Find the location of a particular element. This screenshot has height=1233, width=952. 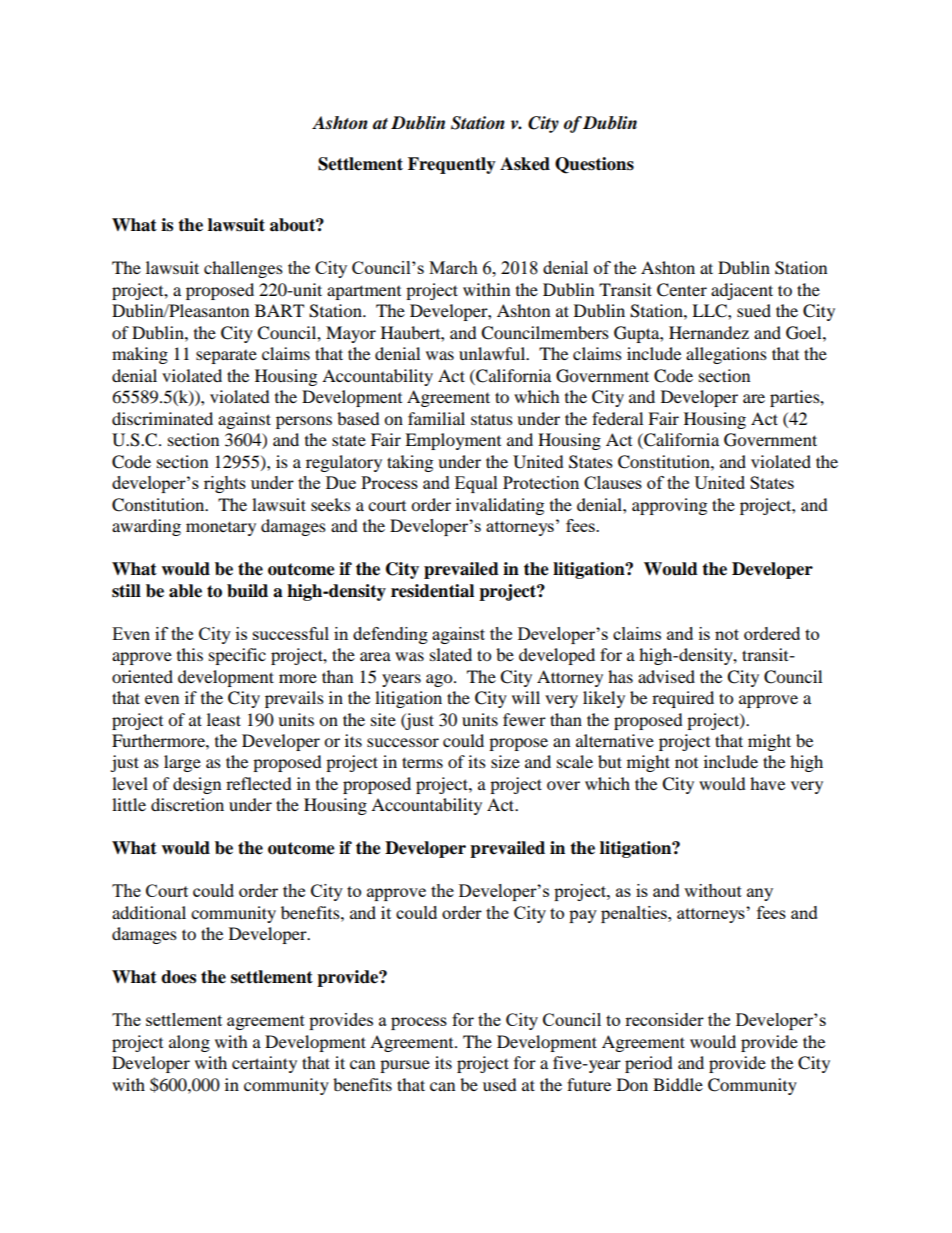

Questions is located at coordinates (594, 165).
